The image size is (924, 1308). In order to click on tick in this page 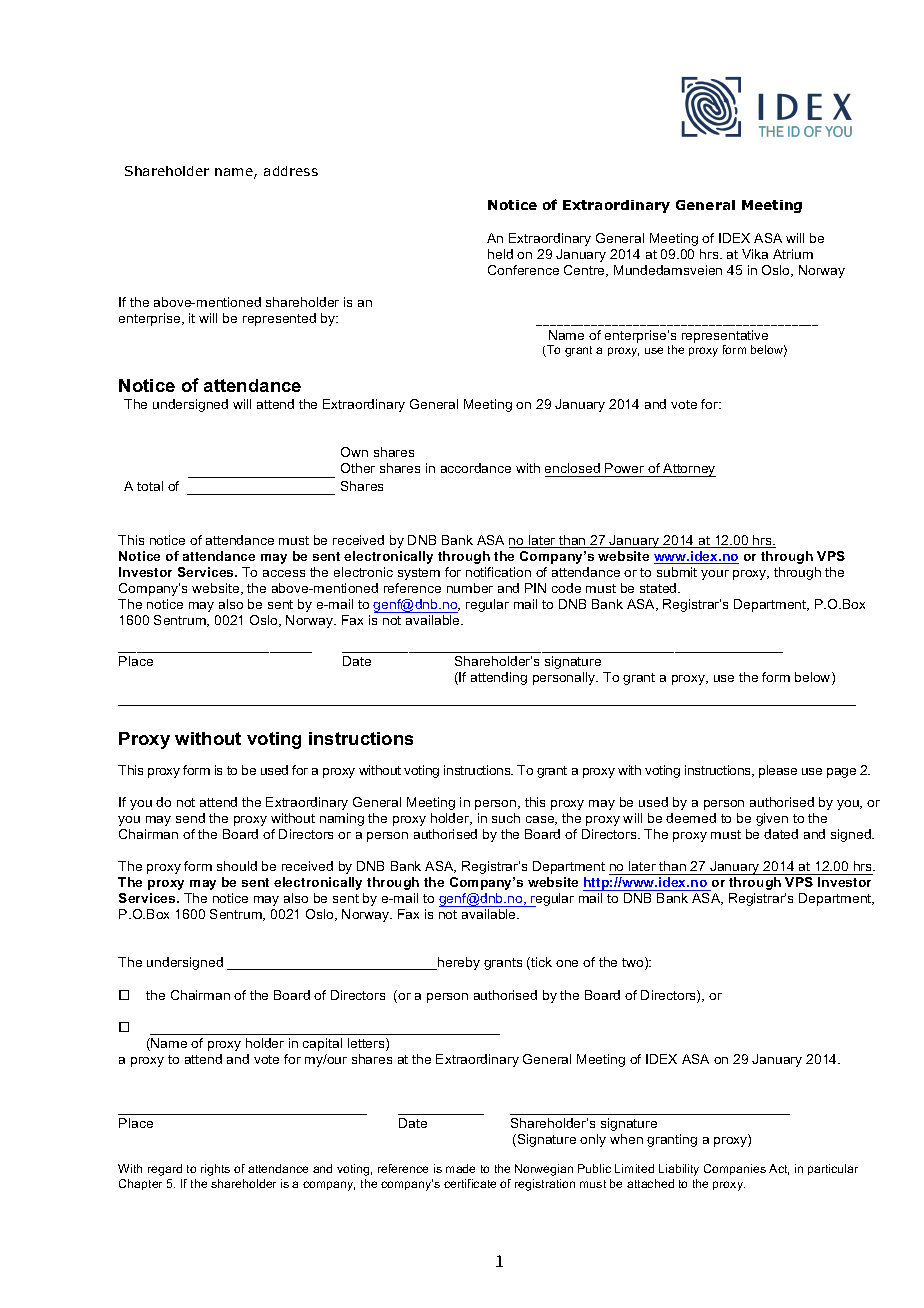, I will do `click(540, 963)`.
